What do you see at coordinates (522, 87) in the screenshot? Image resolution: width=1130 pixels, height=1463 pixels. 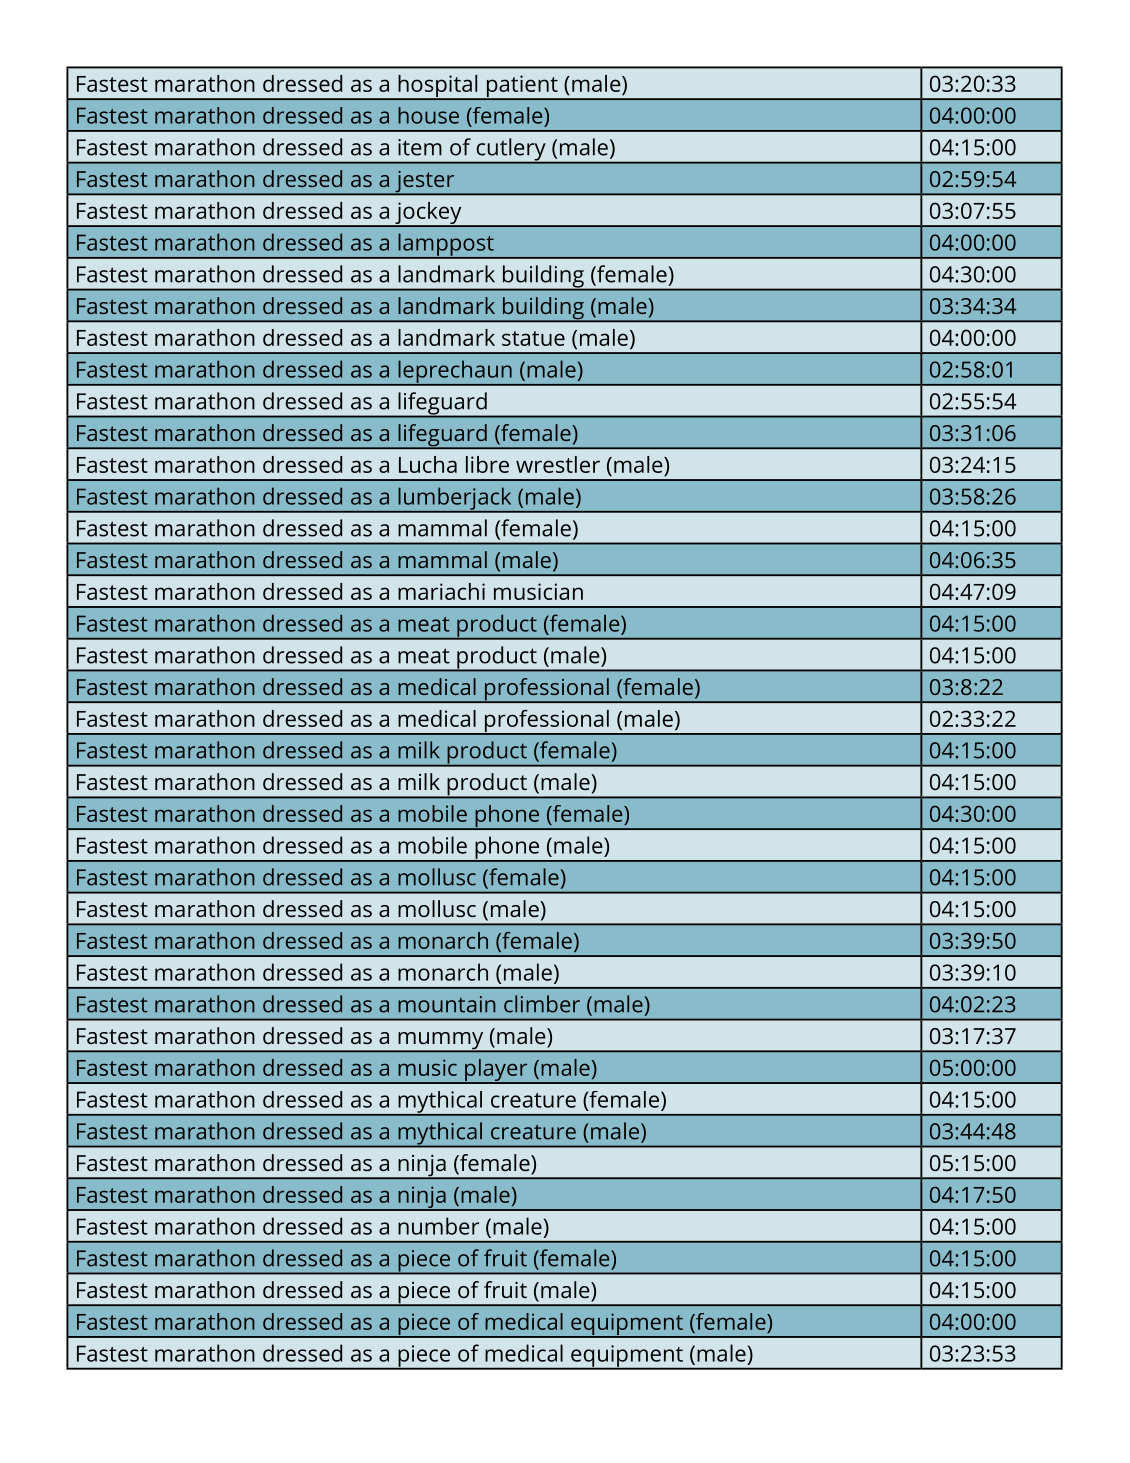 I see `patient` at bounding box center [522, 87].
